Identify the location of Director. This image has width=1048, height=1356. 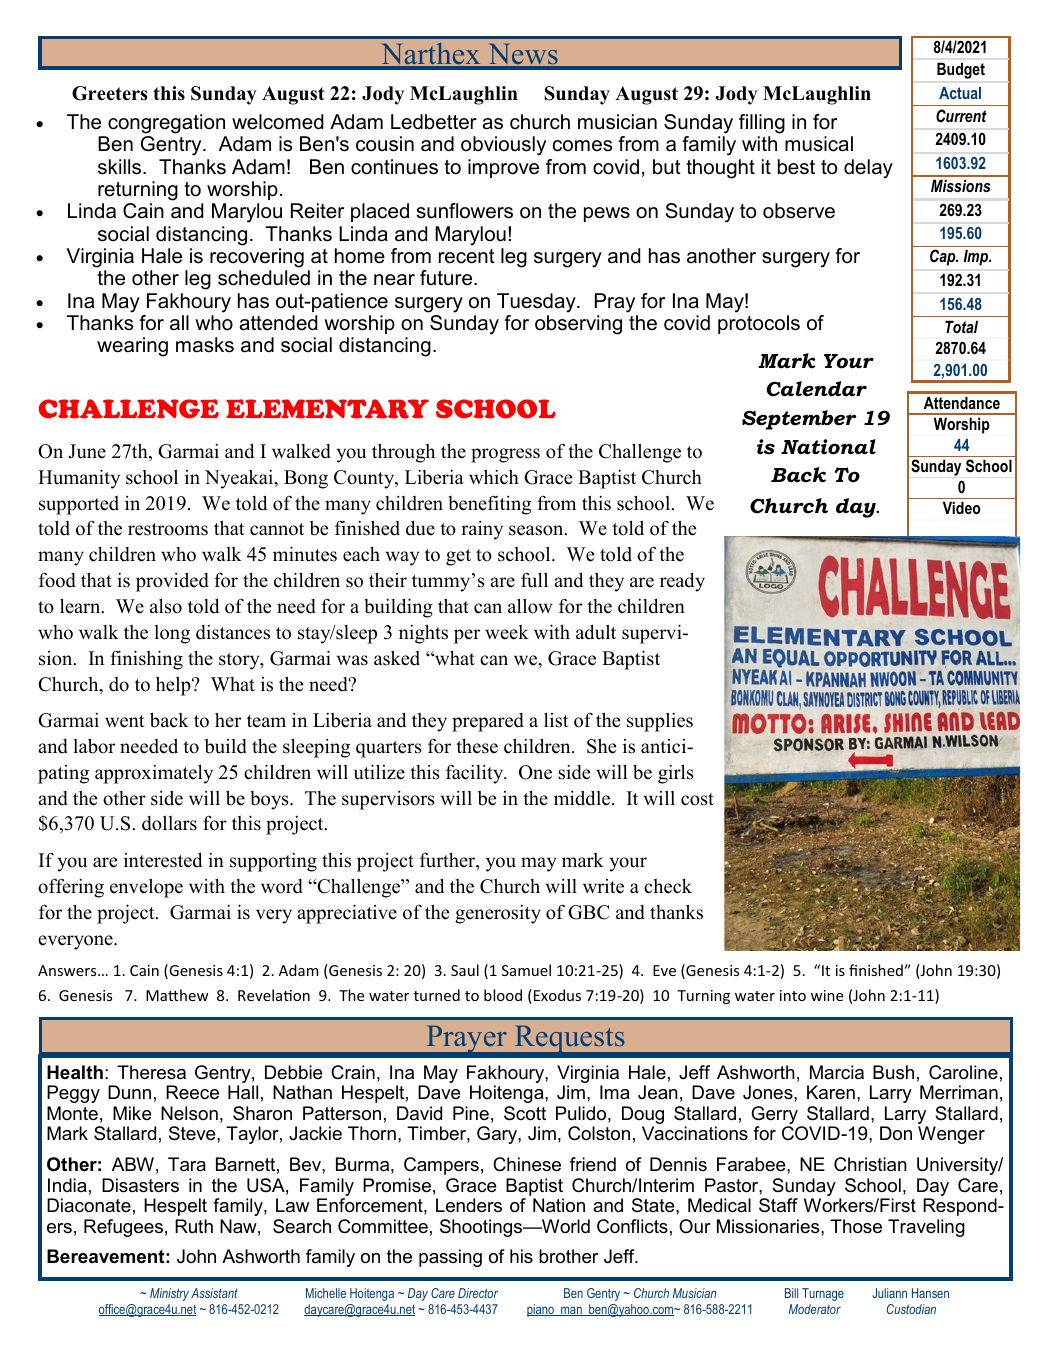
(478, 1293).
